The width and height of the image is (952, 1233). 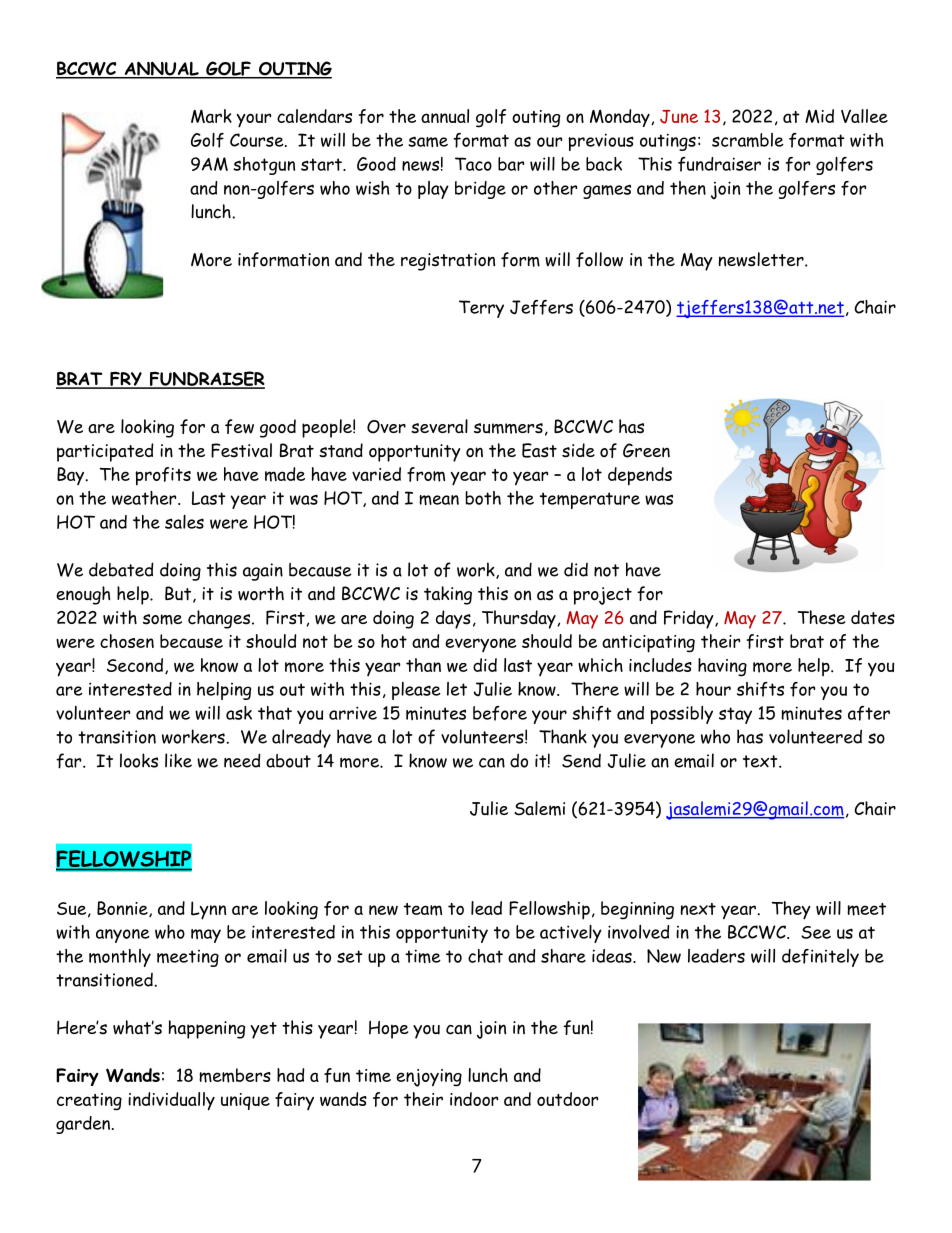 What do you see at coordinates (162, 619) in the image?
I see `some` at bounding box center [162, 619].
